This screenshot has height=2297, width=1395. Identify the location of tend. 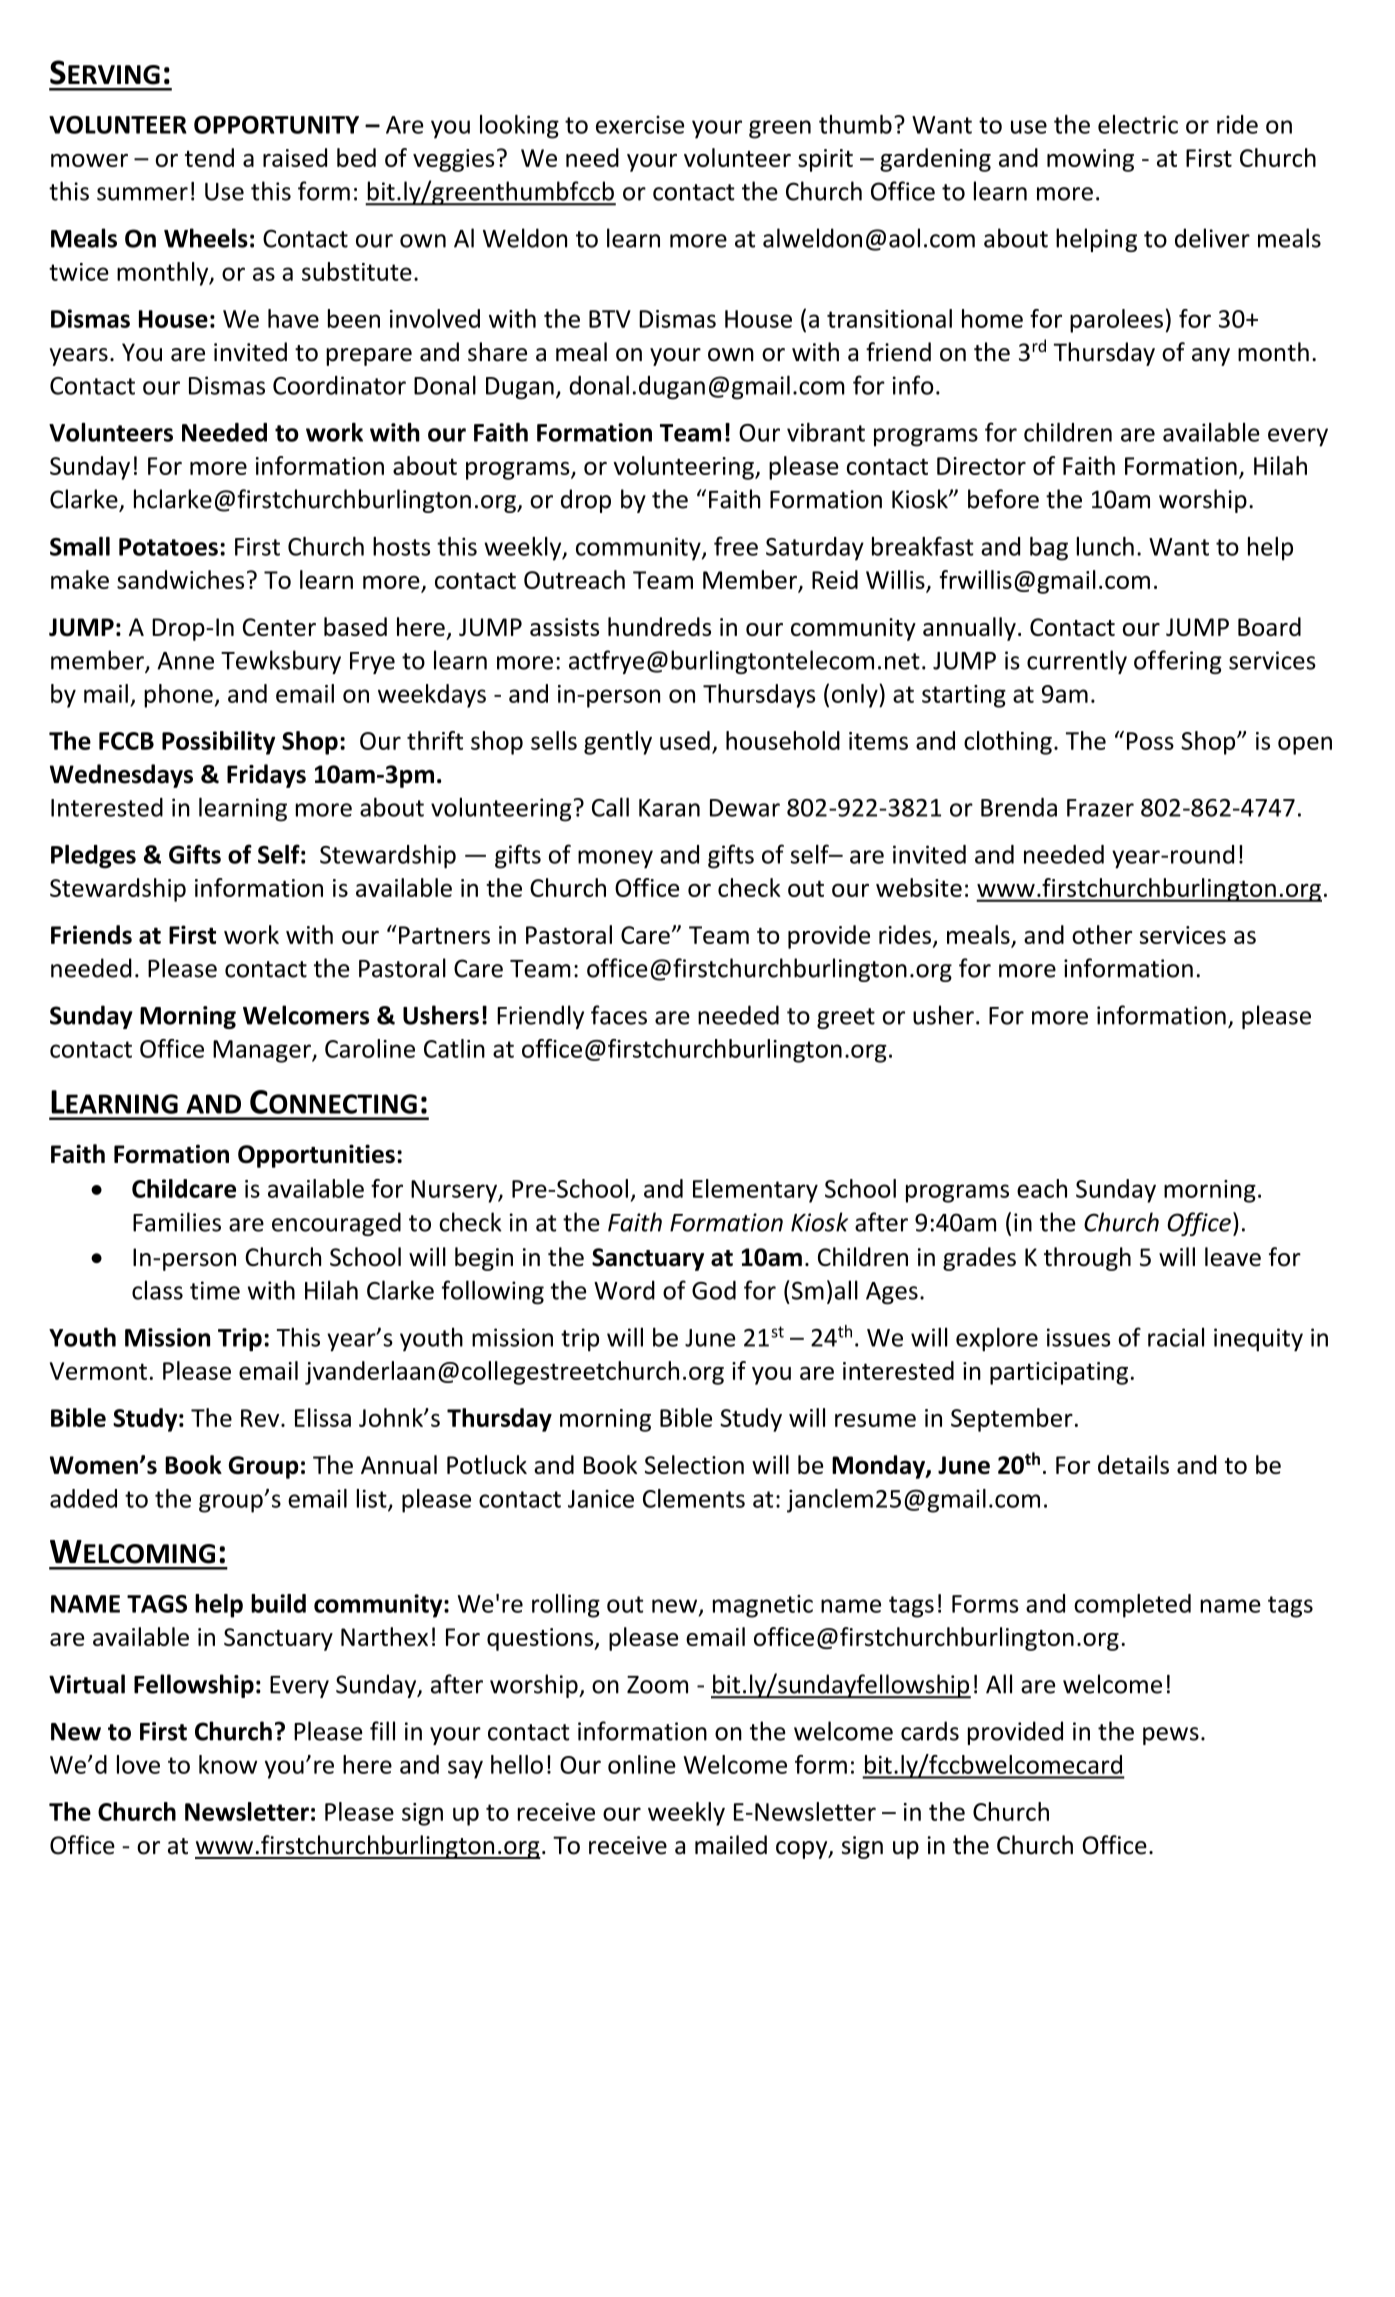
(209, 157).
